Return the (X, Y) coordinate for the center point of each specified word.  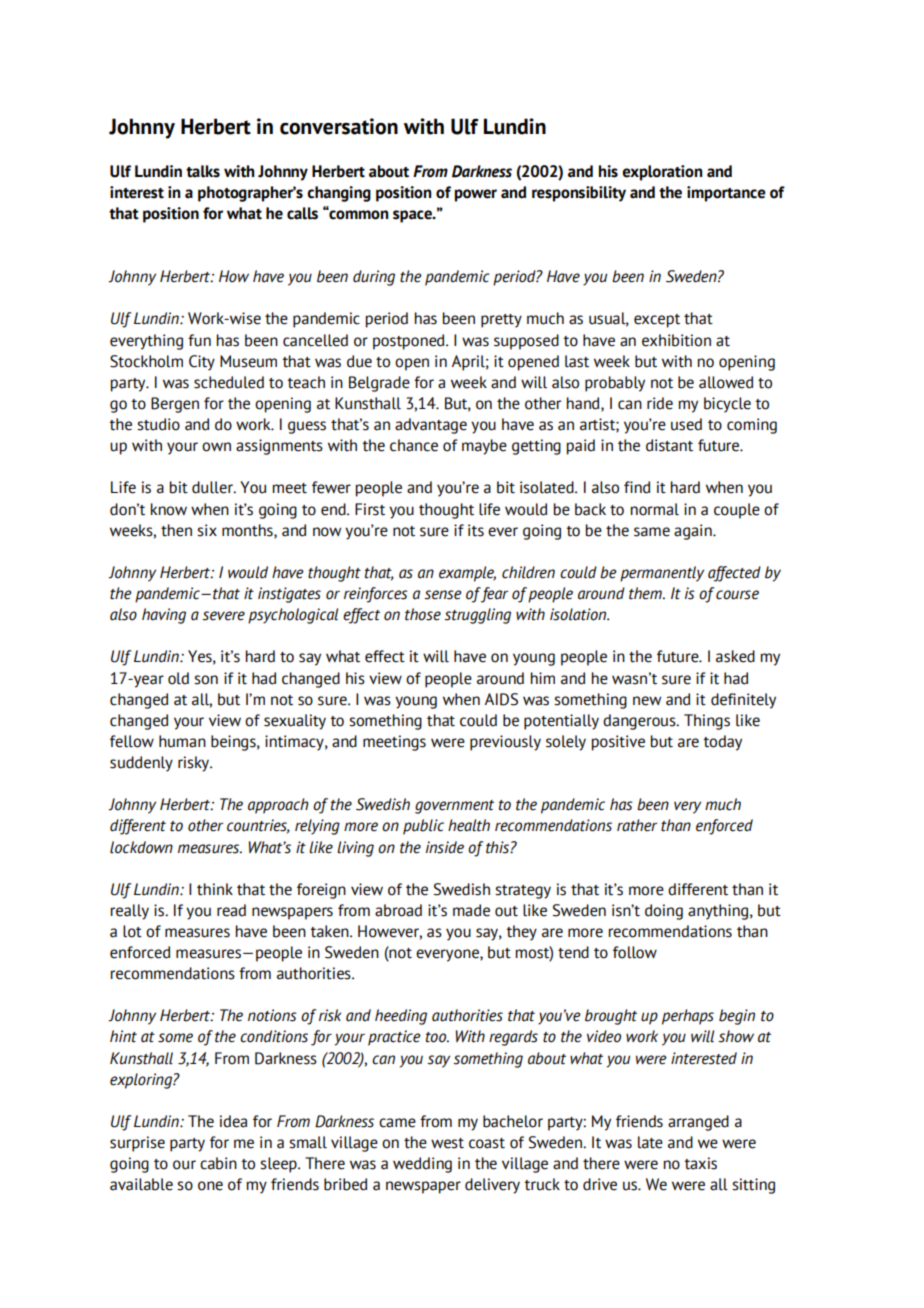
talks (203, 171)
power (476, 195)
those (423, 614)
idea (233, 1121)
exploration (662, 173)
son (206, 680)
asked (735, 656)
